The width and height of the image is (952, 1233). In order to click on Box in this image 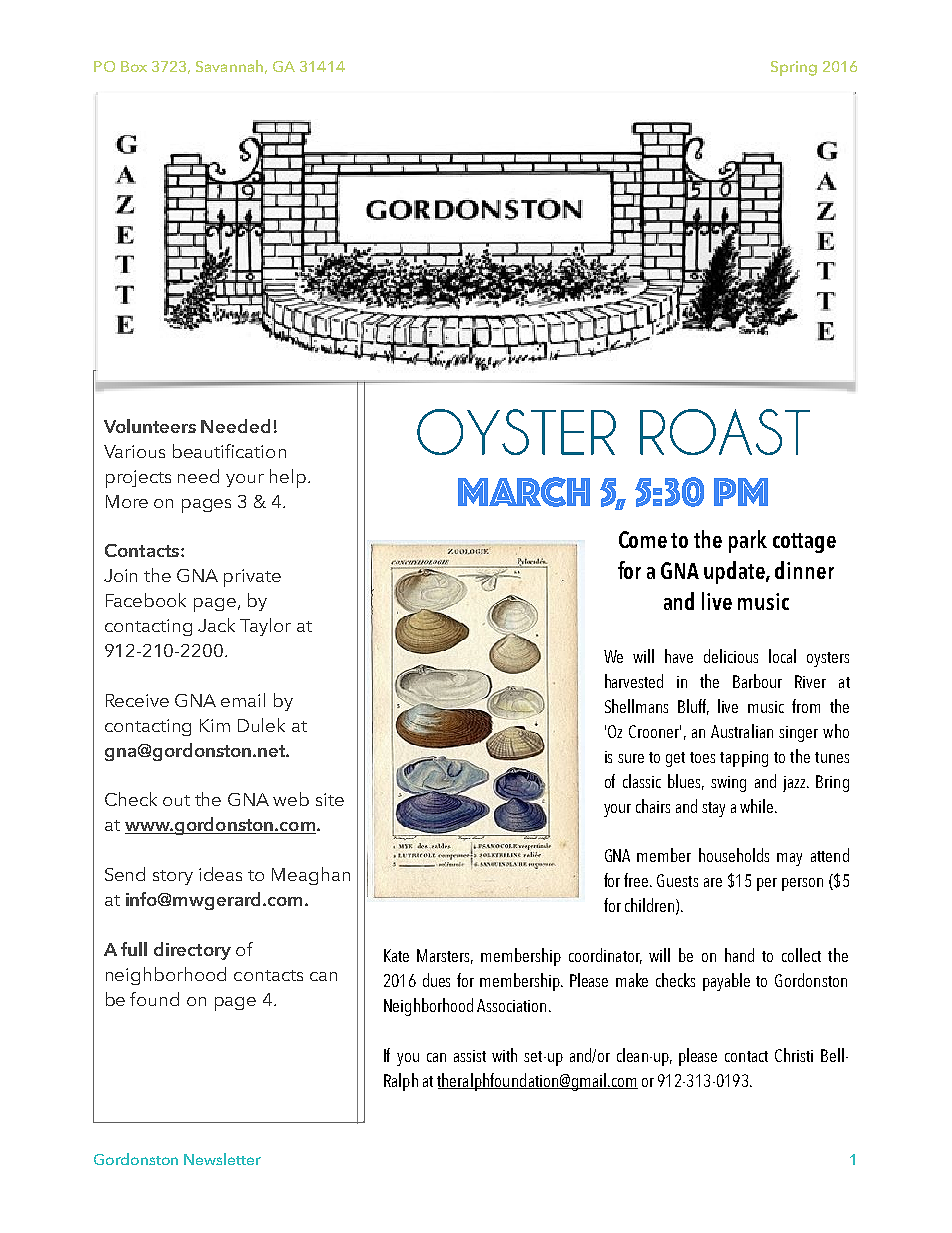, I will do `click(134, 66)`.
